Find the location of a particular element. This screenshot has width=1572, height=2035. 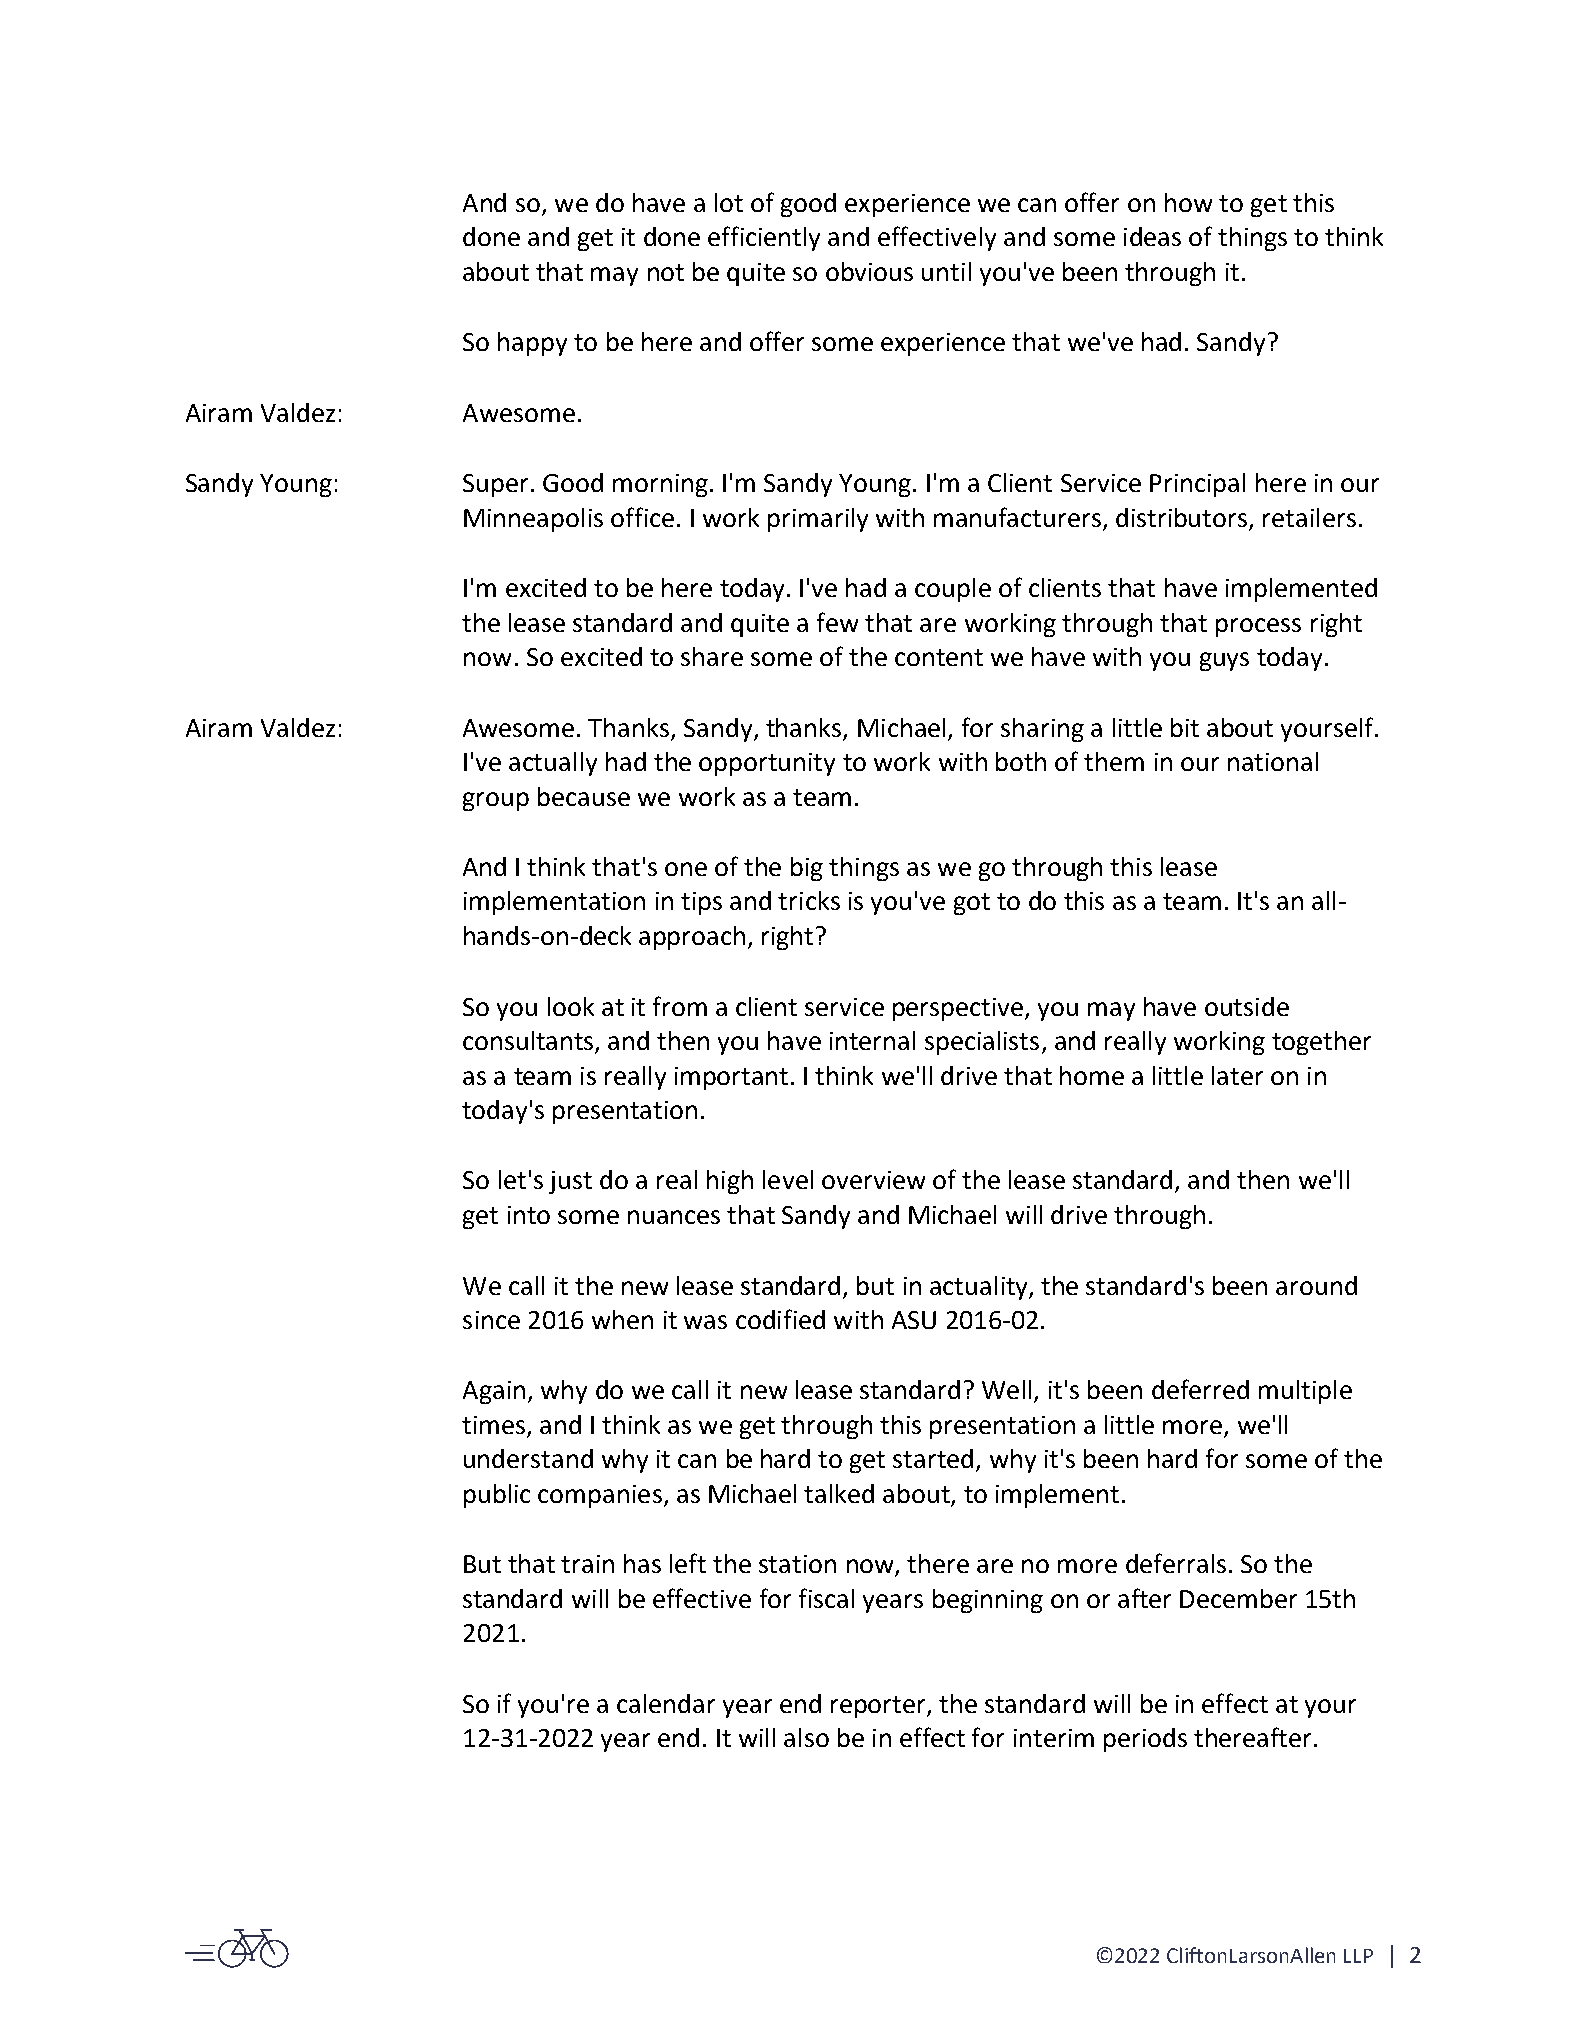

national is located at coordinates (1273, 761).
